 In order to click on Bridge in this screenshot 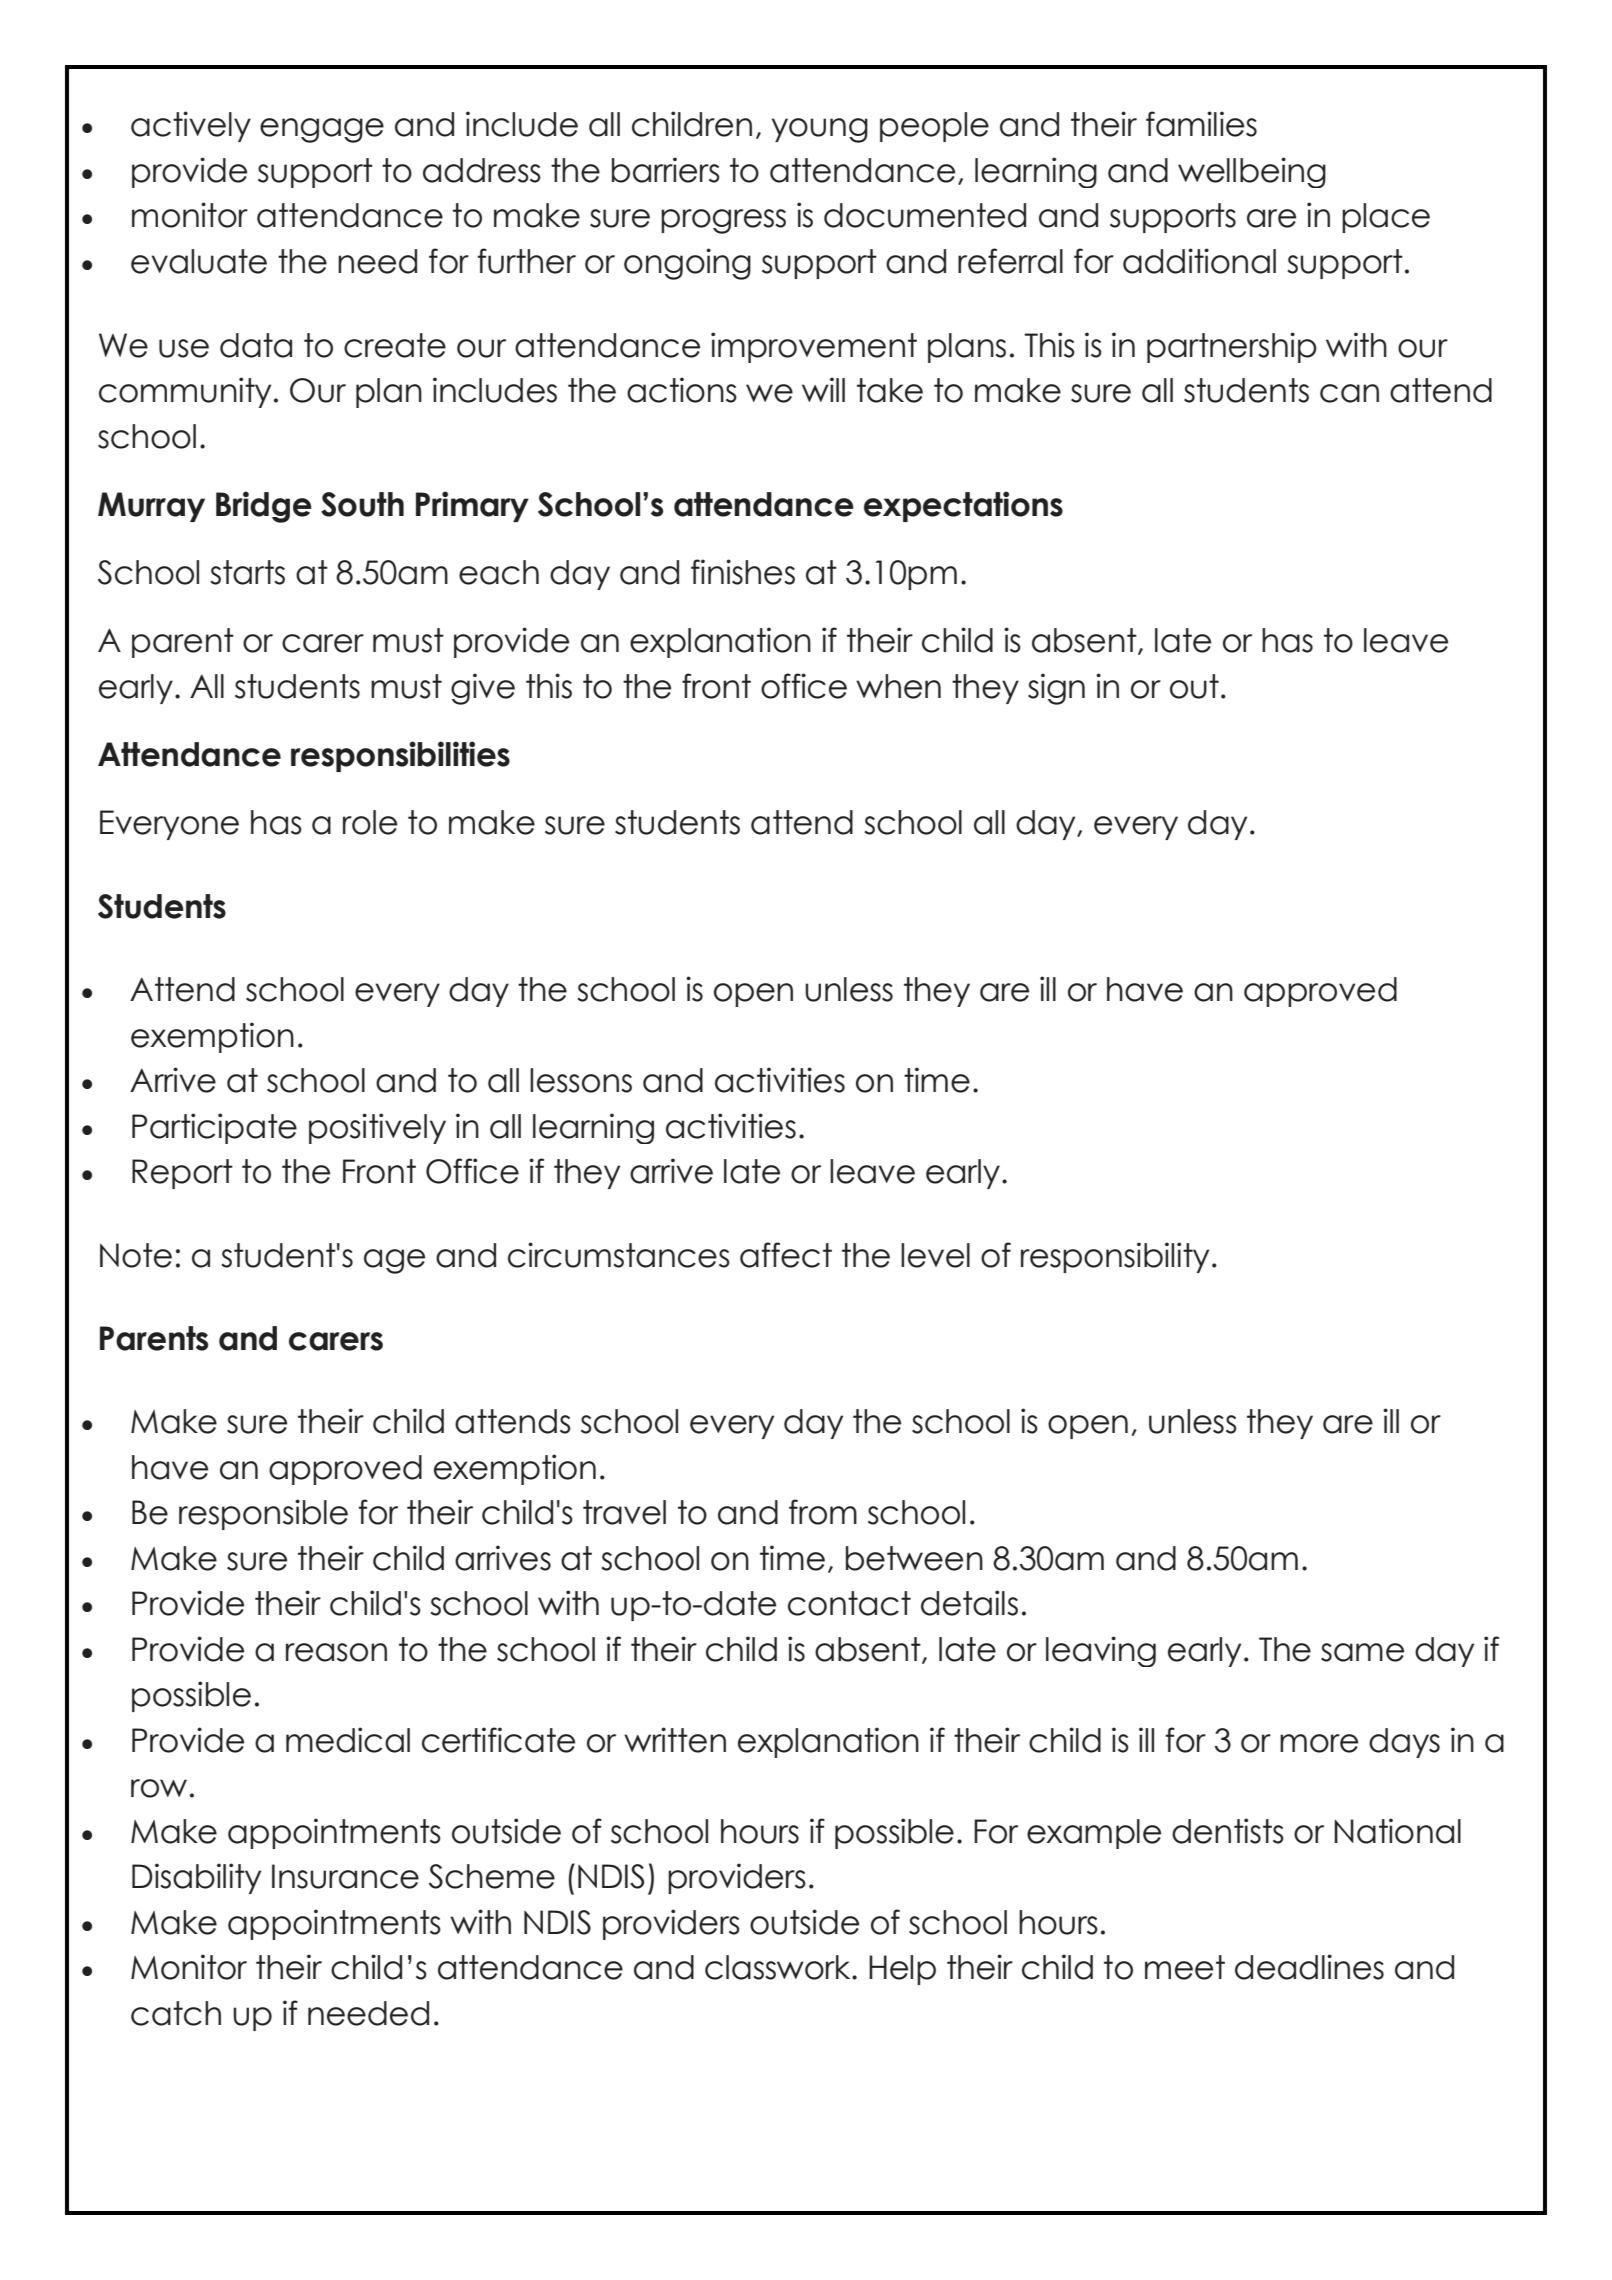, I will do `click(264, 507)`.
